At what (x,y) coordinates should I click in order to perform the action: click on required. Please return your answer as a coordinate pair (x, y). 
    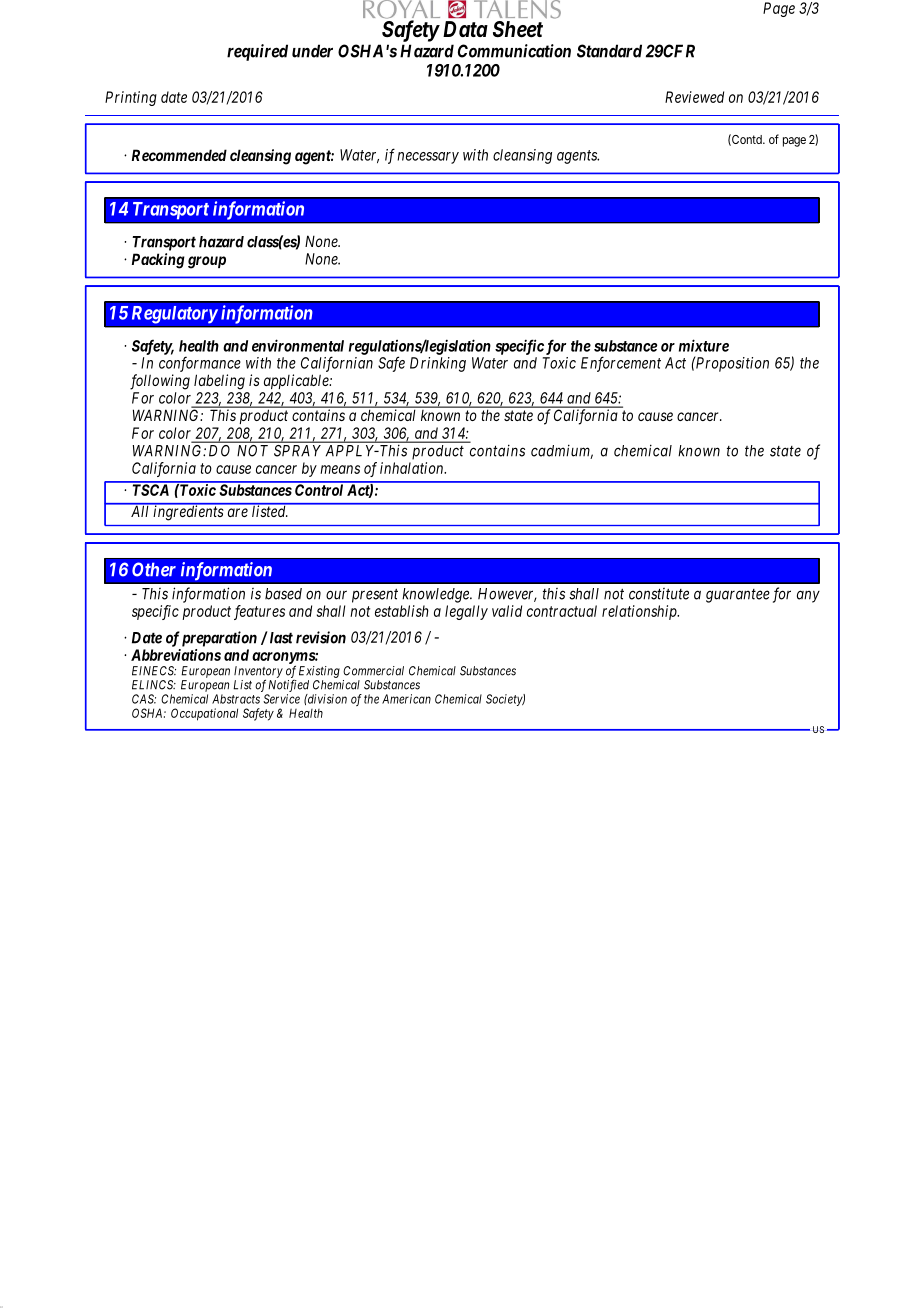
    Looking at the image, I should click on (257, 52).
